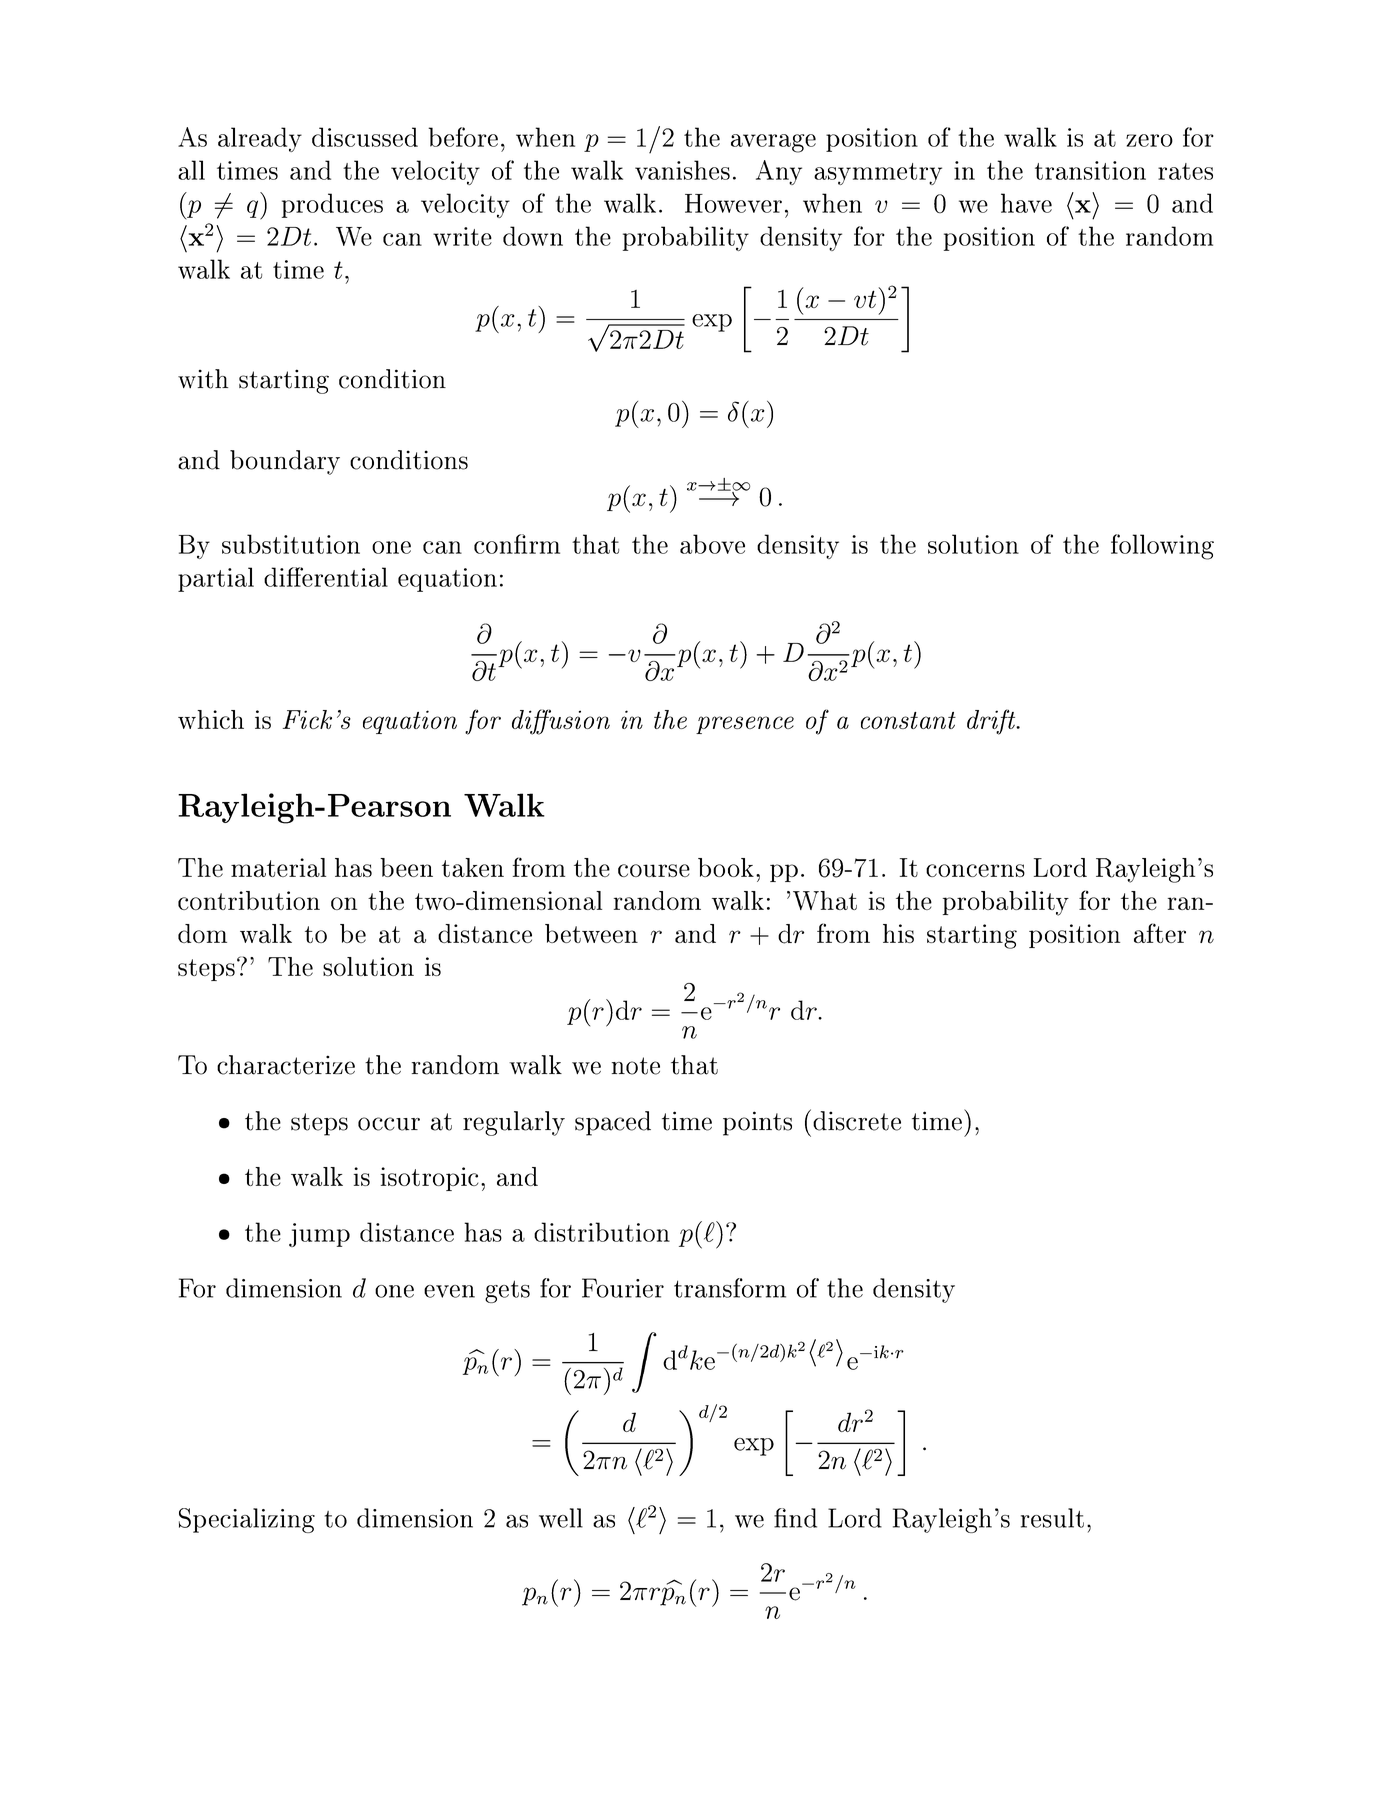  What do you see at coordinates (712, 544) in the page?
I see `above` at bounding box center [712, 544].
